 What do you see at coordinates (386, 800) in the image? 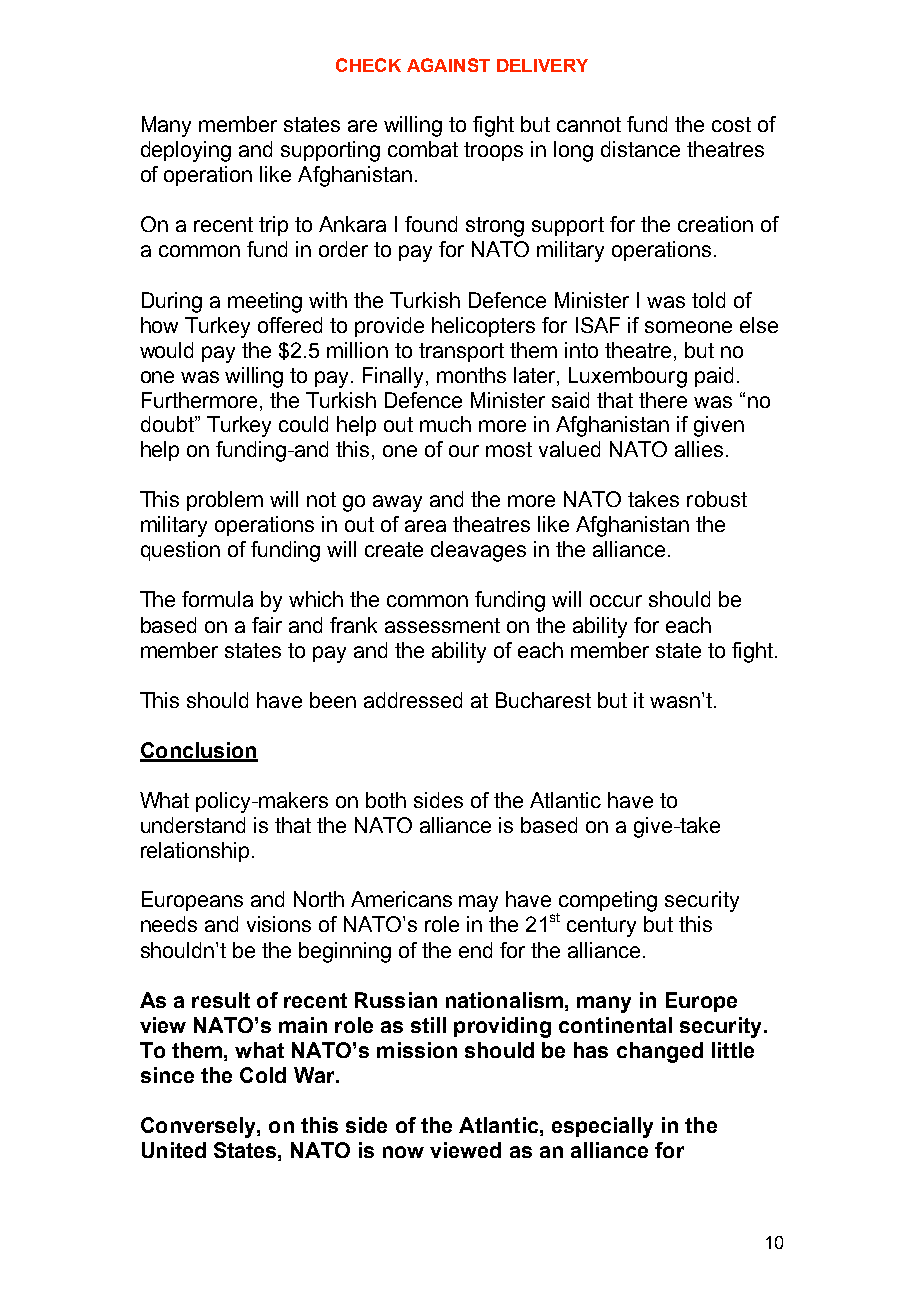
I see `both` at bounding box center [386, 800].
